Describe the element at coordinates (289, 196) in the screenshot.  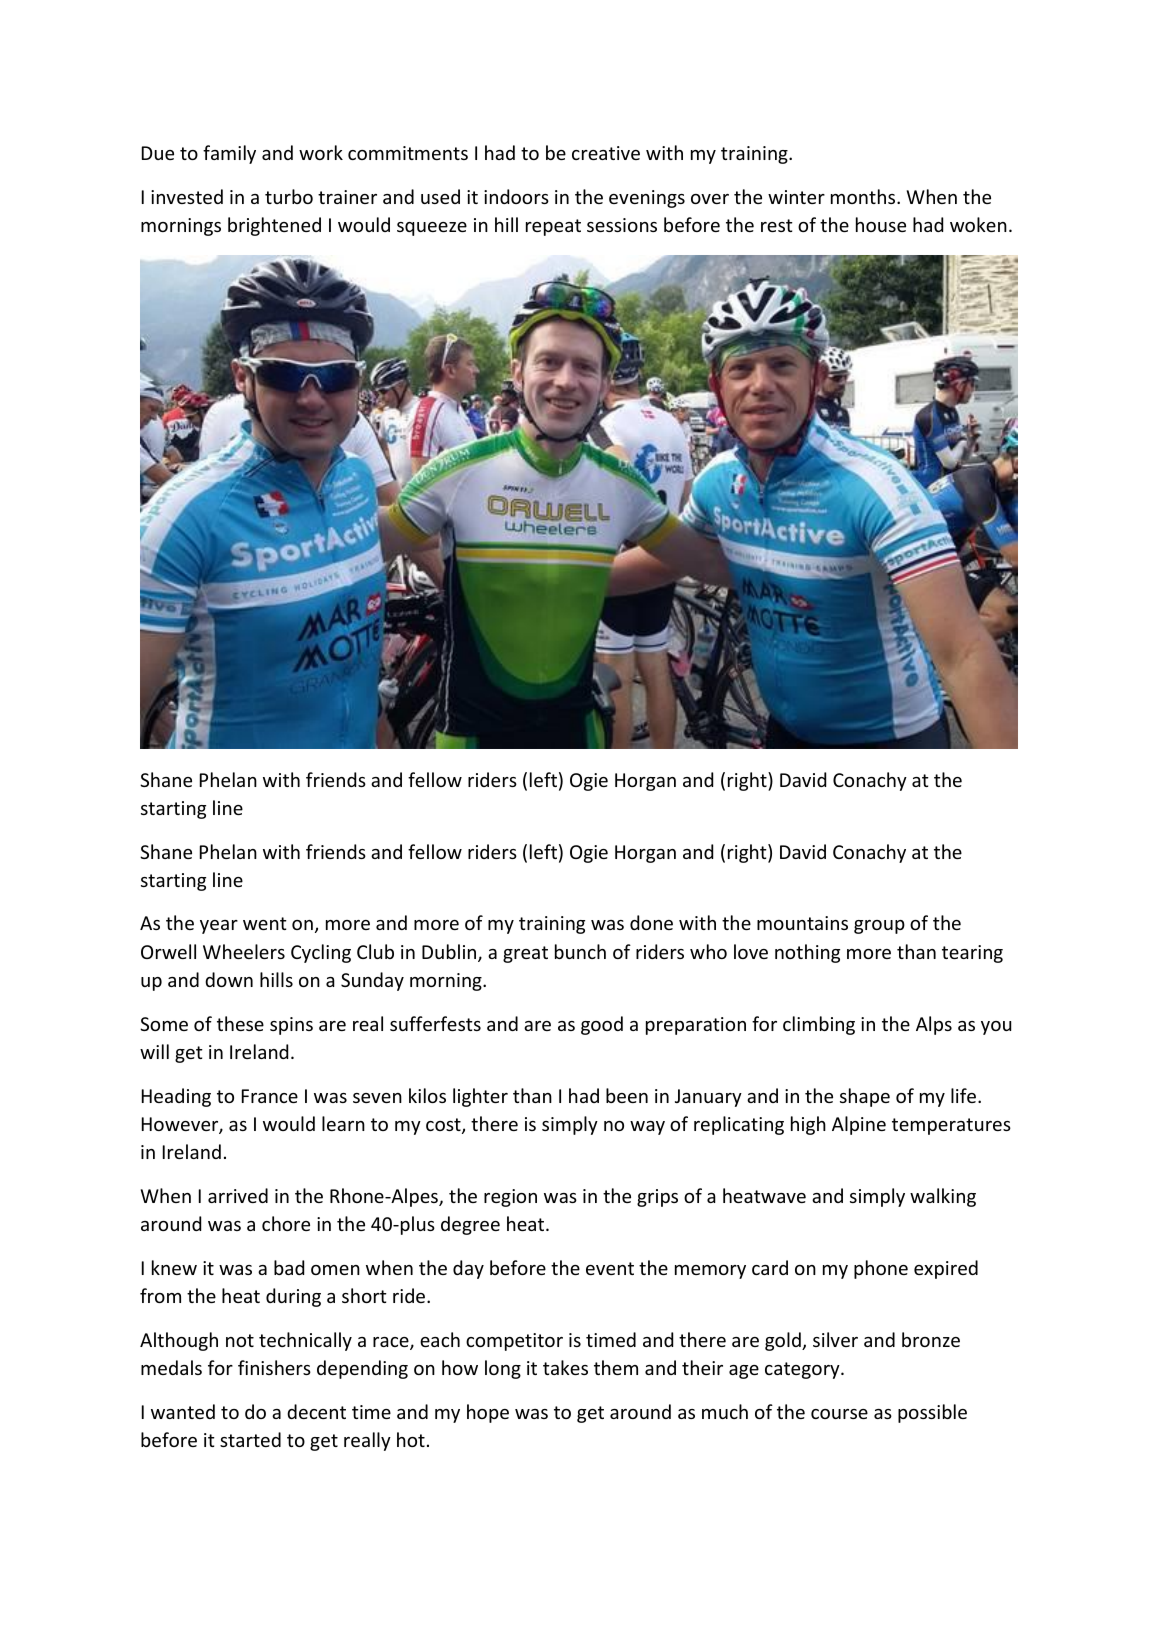
I see `turbo` at that location.
